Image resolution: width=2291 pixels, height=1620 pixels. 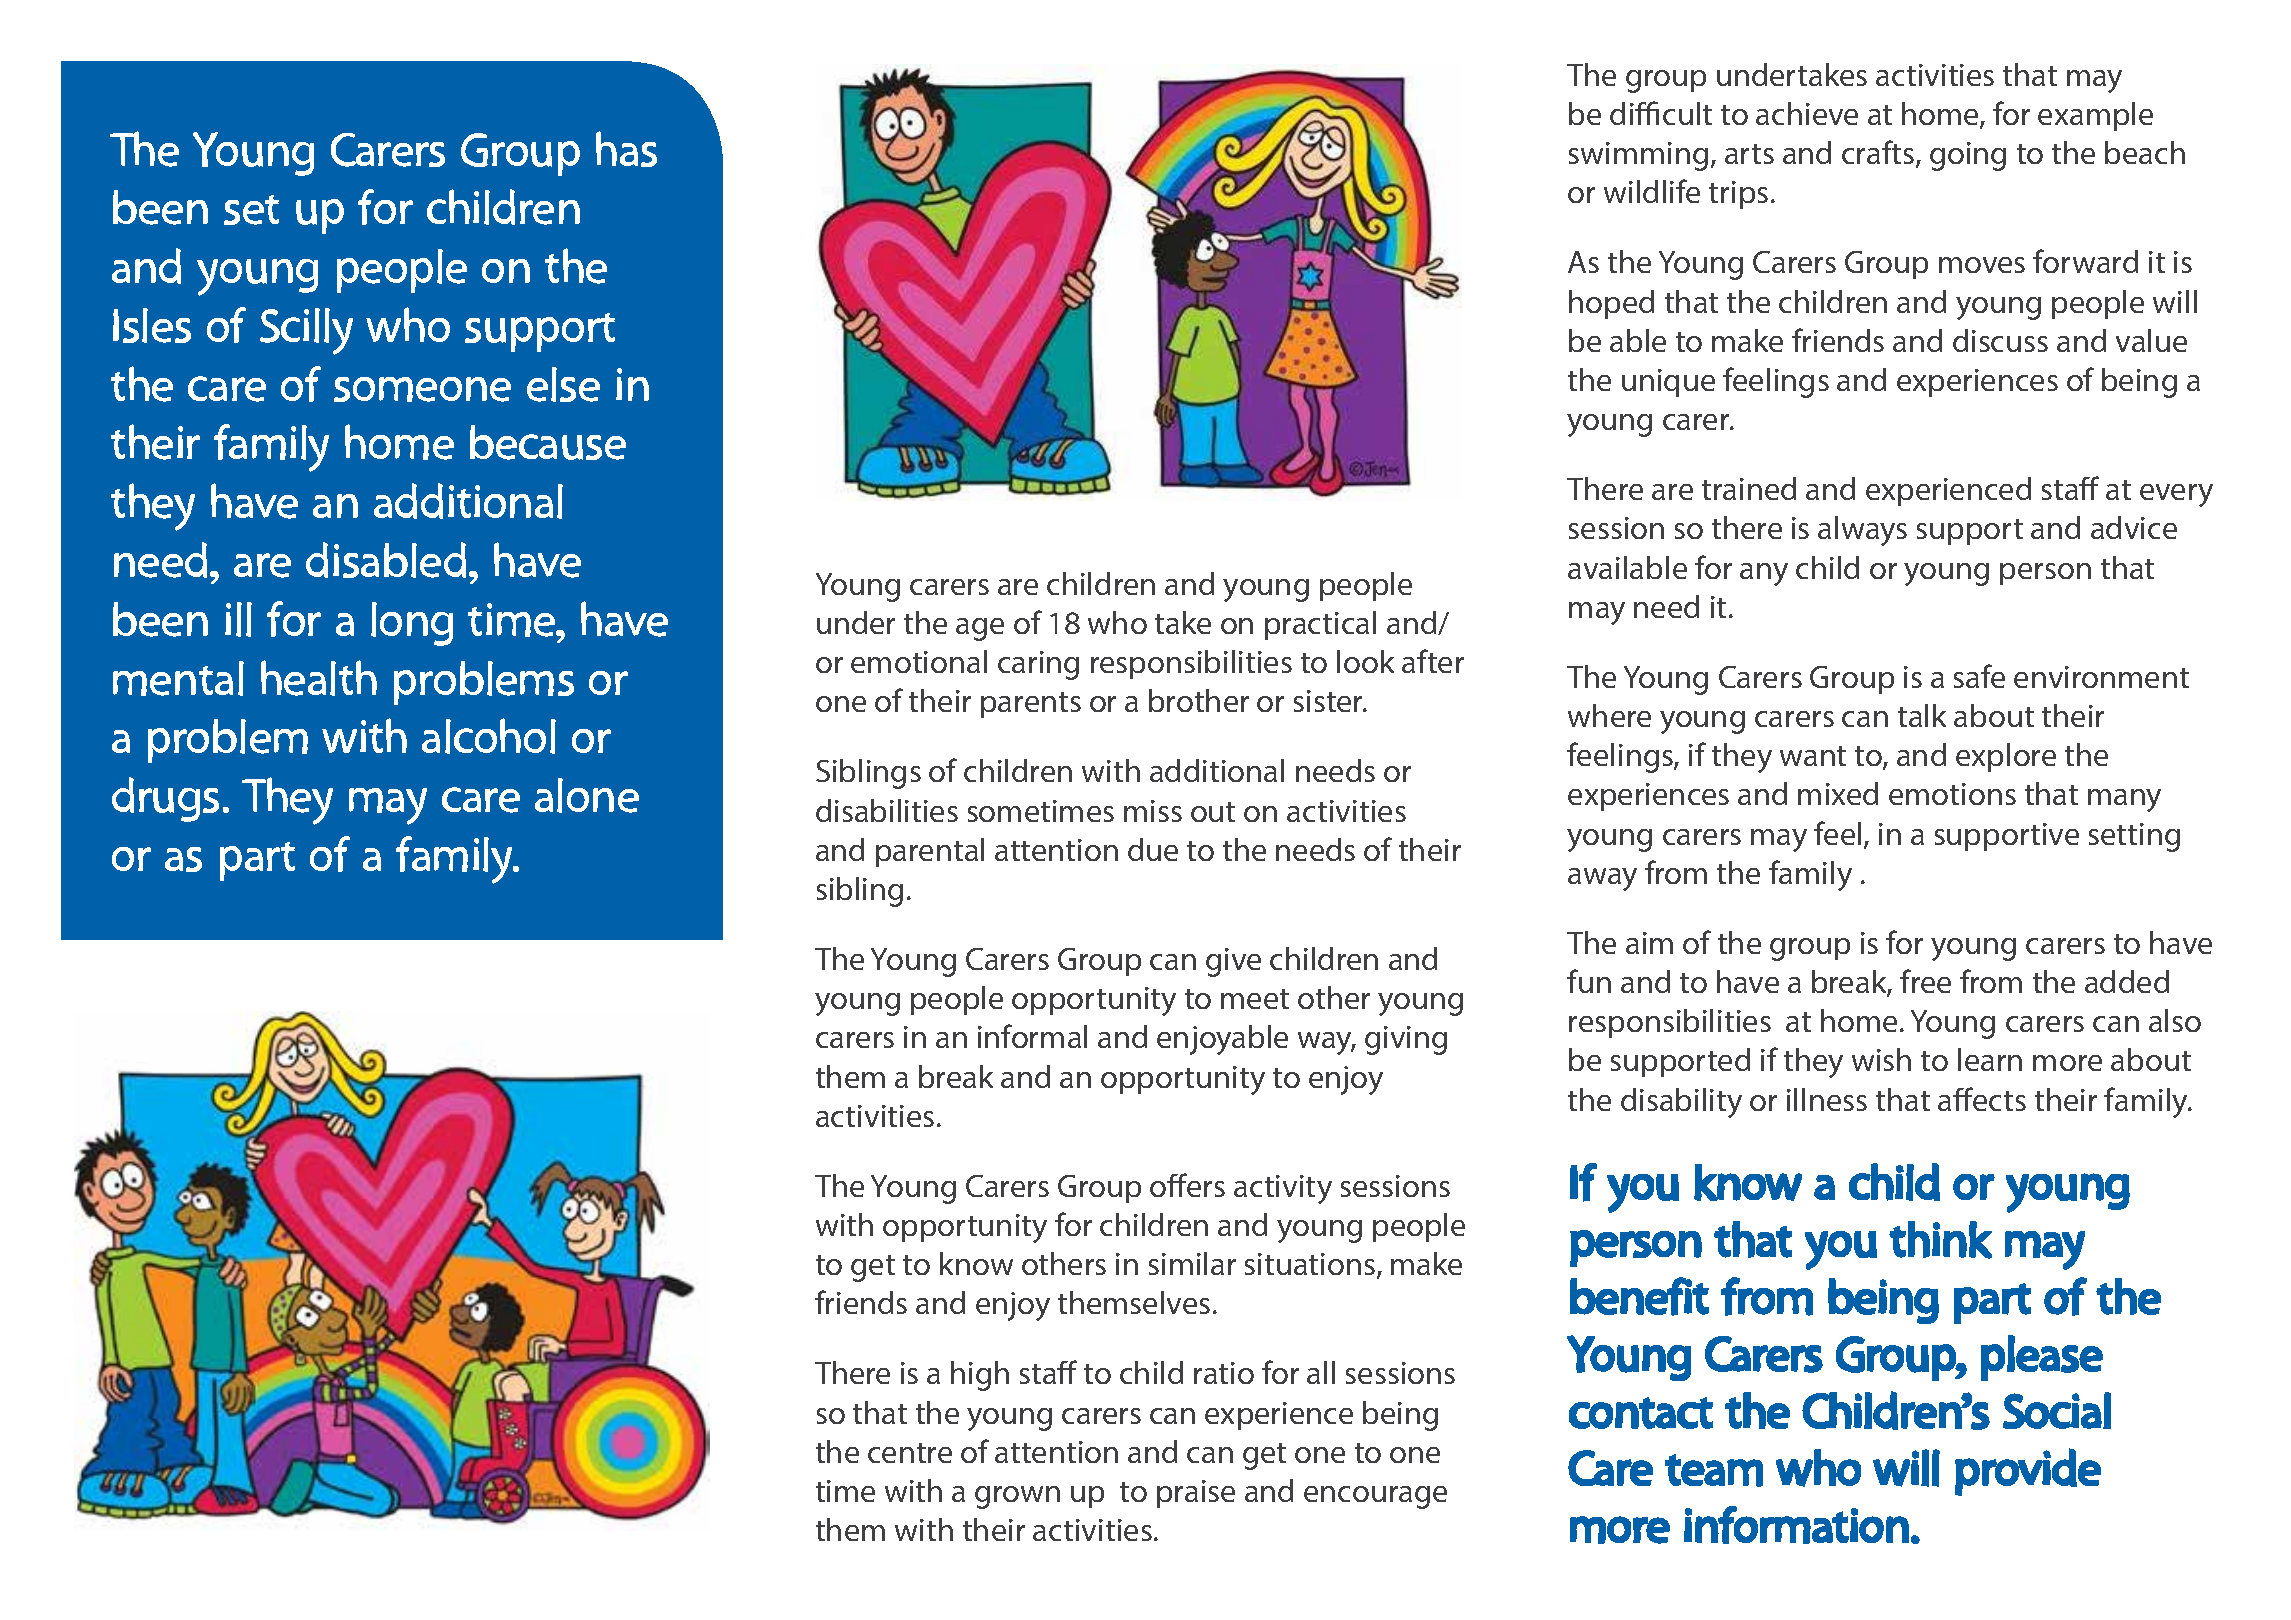 What do you see at coordinates (2028, 1472) in the document?
I see `provide` at bounding box center [2028, 1472].
